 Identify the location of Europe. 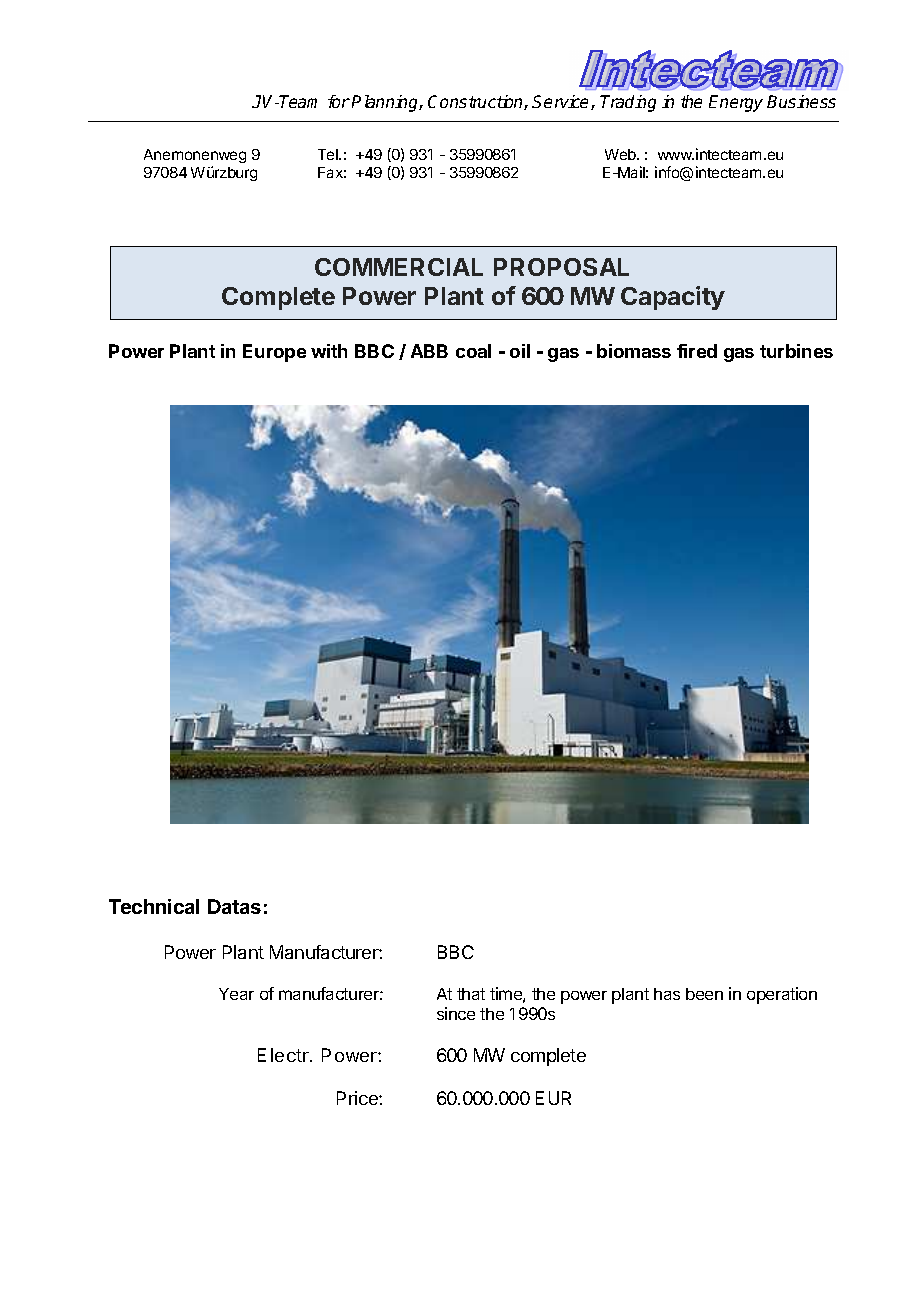
(274, 353).
